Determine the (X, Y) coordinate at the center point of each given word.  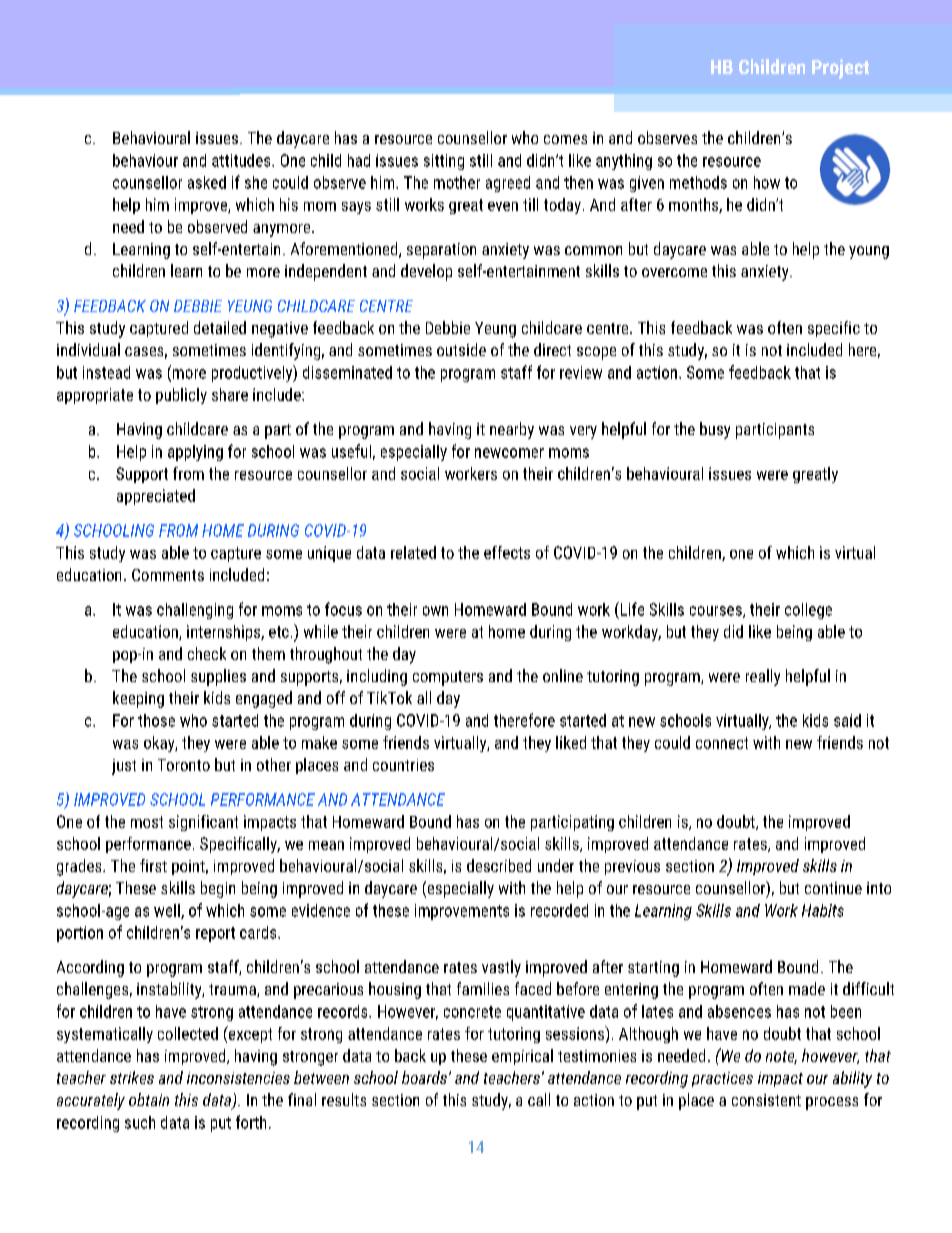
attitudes (242, 160)
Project (840, 69)
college (808, 611)
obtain (149, 1099)
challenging (195, 611)
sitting (444, 162)
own (435, 611)
